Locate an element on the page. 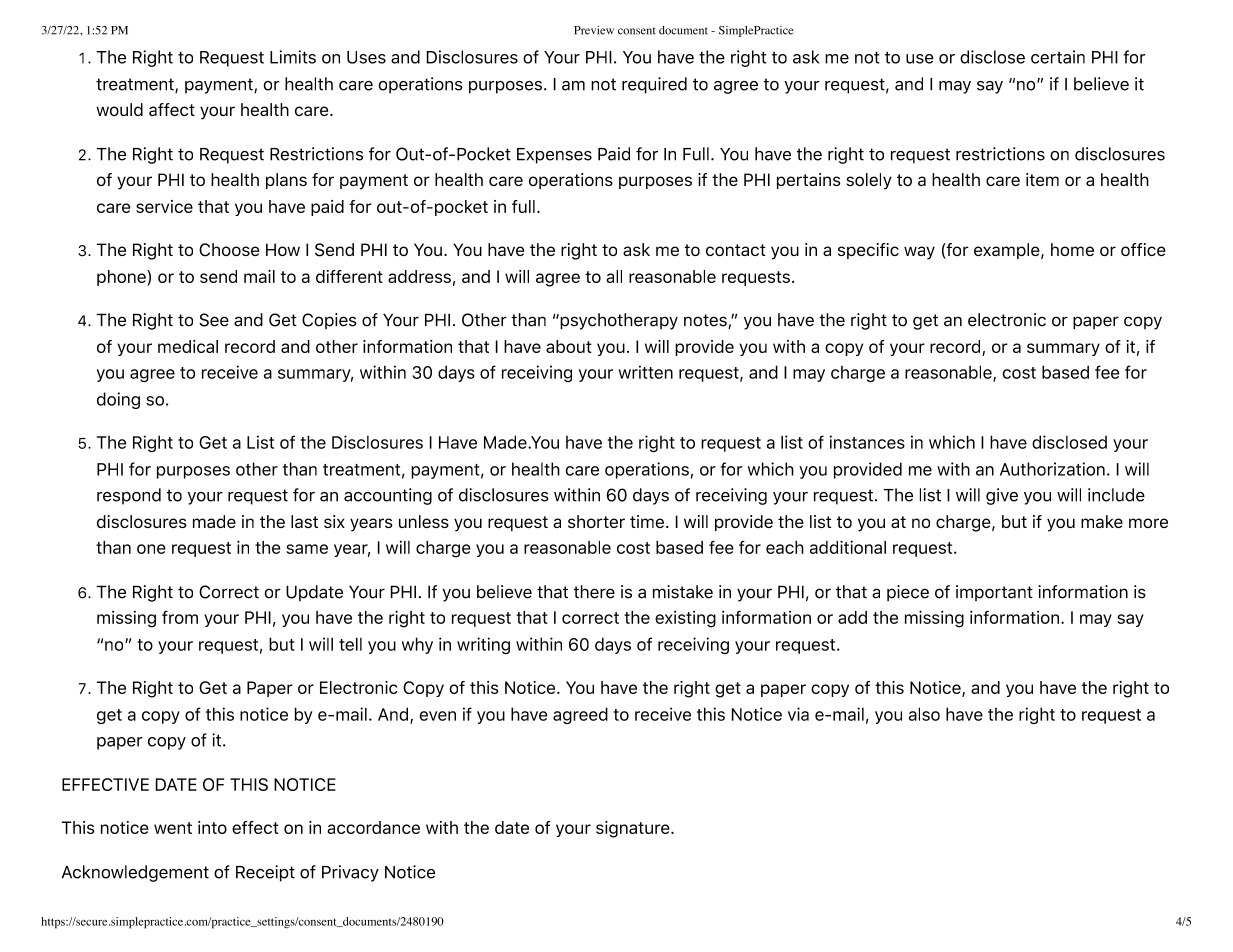  notes is located at coordinates (706, 321).
